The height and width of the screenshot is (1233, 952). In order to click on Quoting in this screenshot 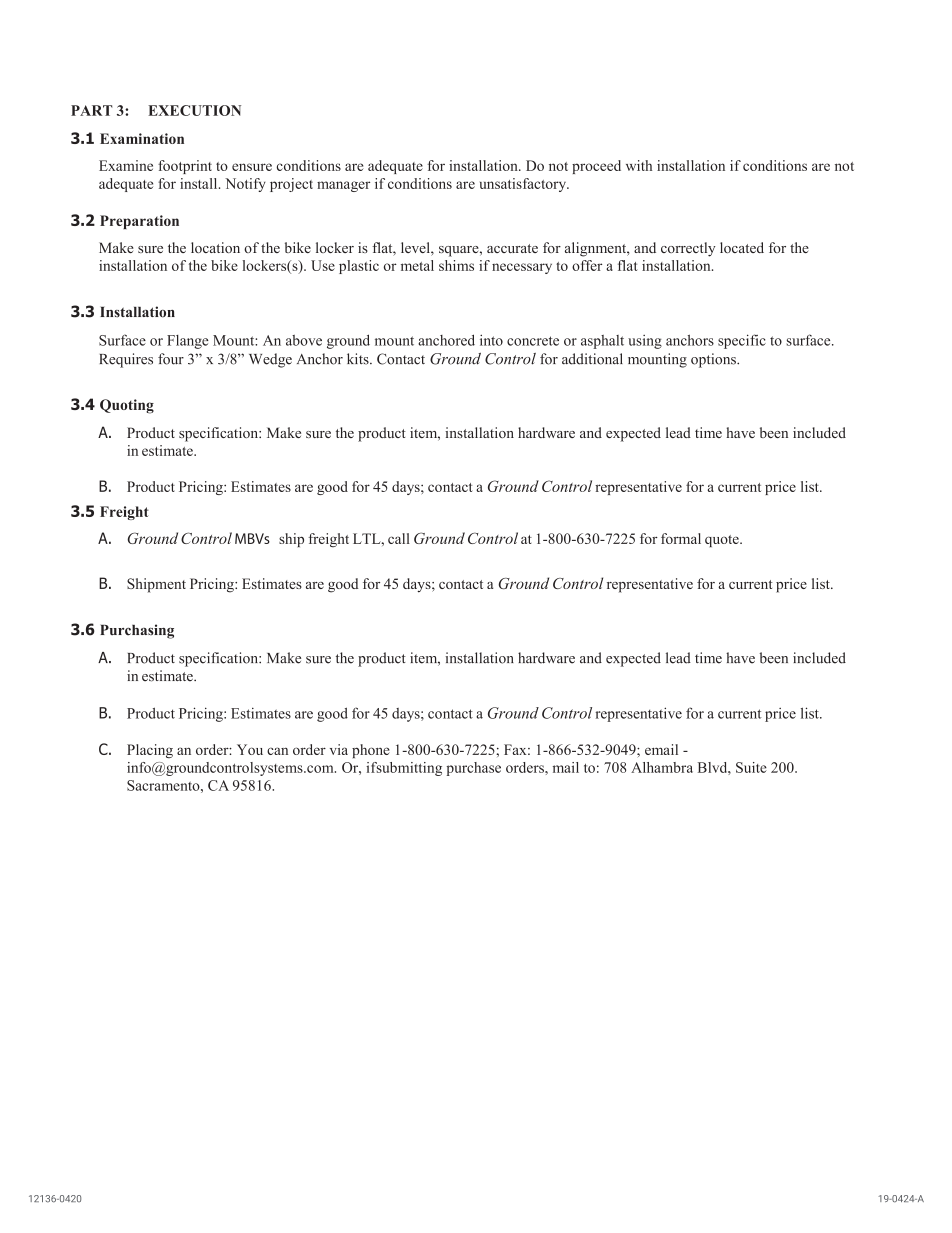, I will do `click(127, 406)`.
